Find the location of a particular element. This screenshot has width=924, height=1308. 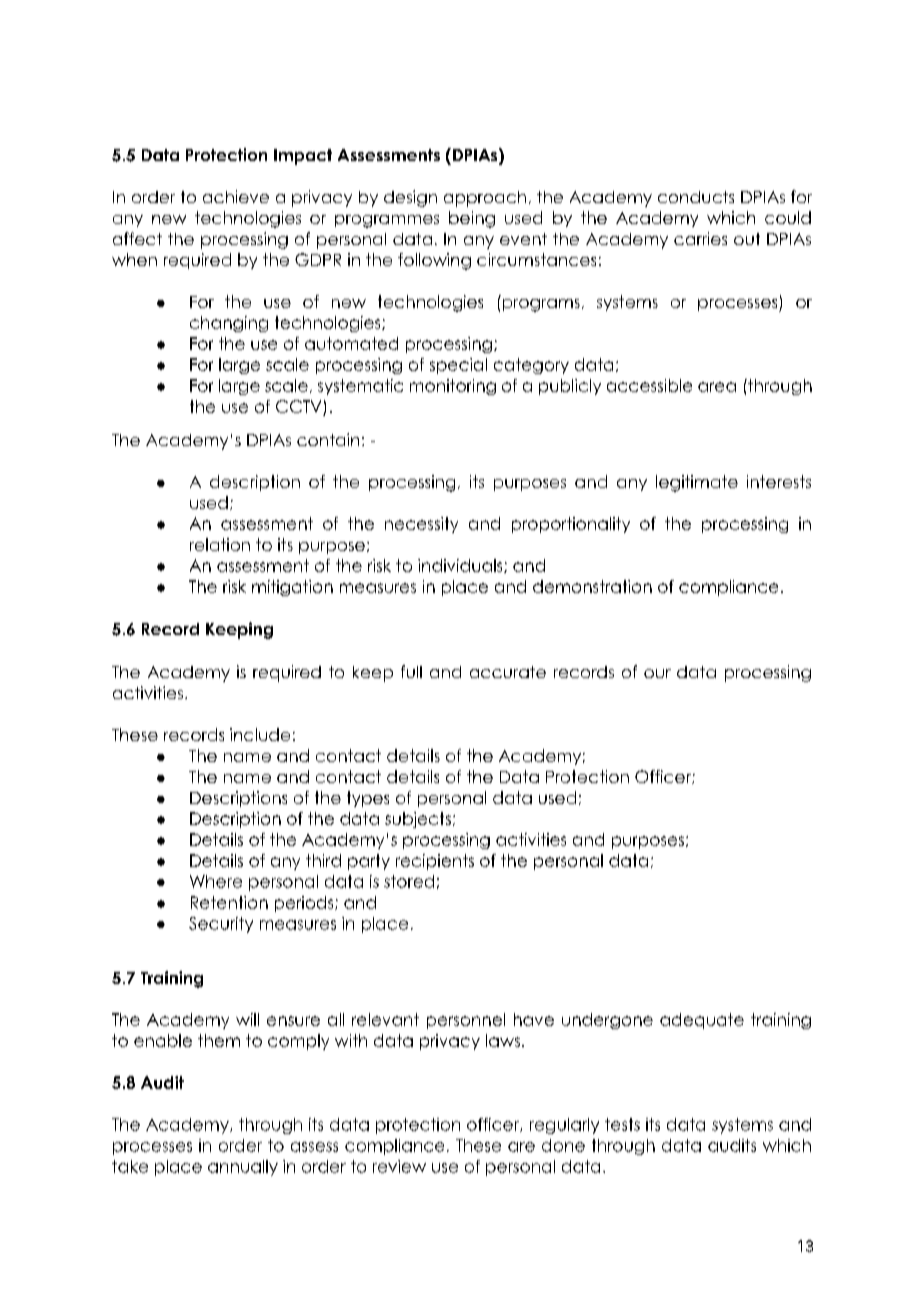

full is located at coordinates (411, 671).
